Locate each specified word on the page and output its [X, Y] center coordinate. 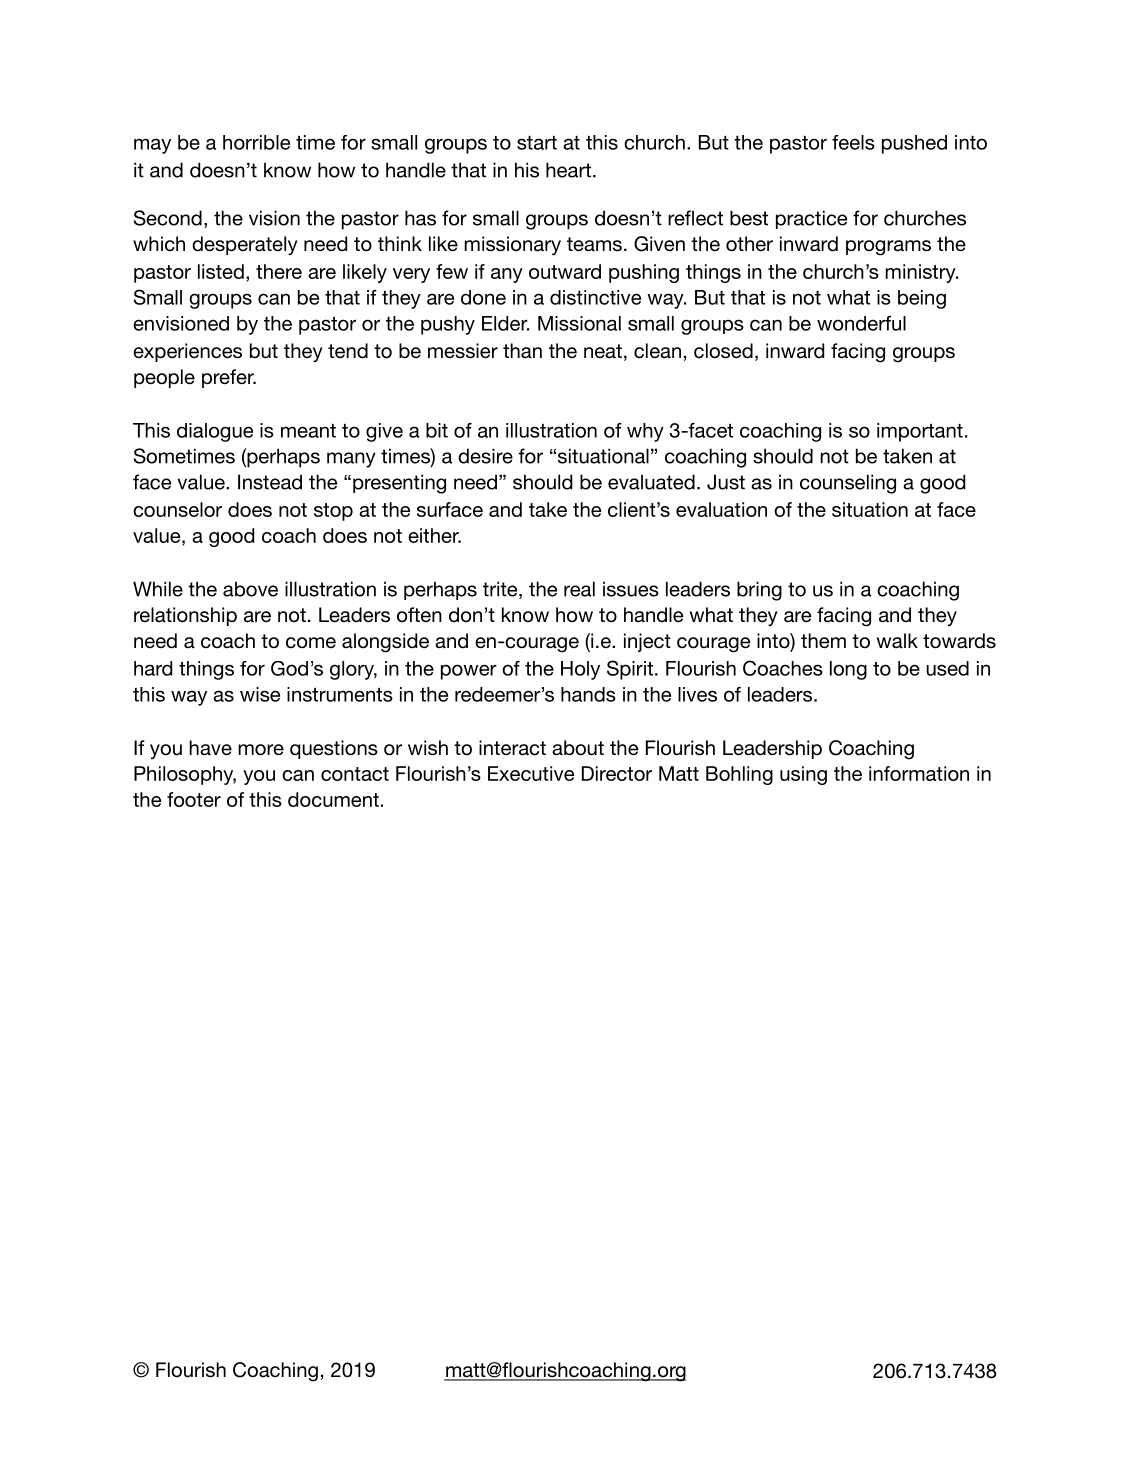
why [645, 432]
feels [853, 142]
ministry [921, 273]
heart [568, 170]
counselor [177, 509]
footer [194, 799]
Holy [580, 670]
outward [565, 271]
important [920, 432]
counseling [848, 484]
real [579, 589]
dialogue [215, 432]
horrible [256, 142]
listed [221, 271]
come [311, 642]
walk [897, 640]
